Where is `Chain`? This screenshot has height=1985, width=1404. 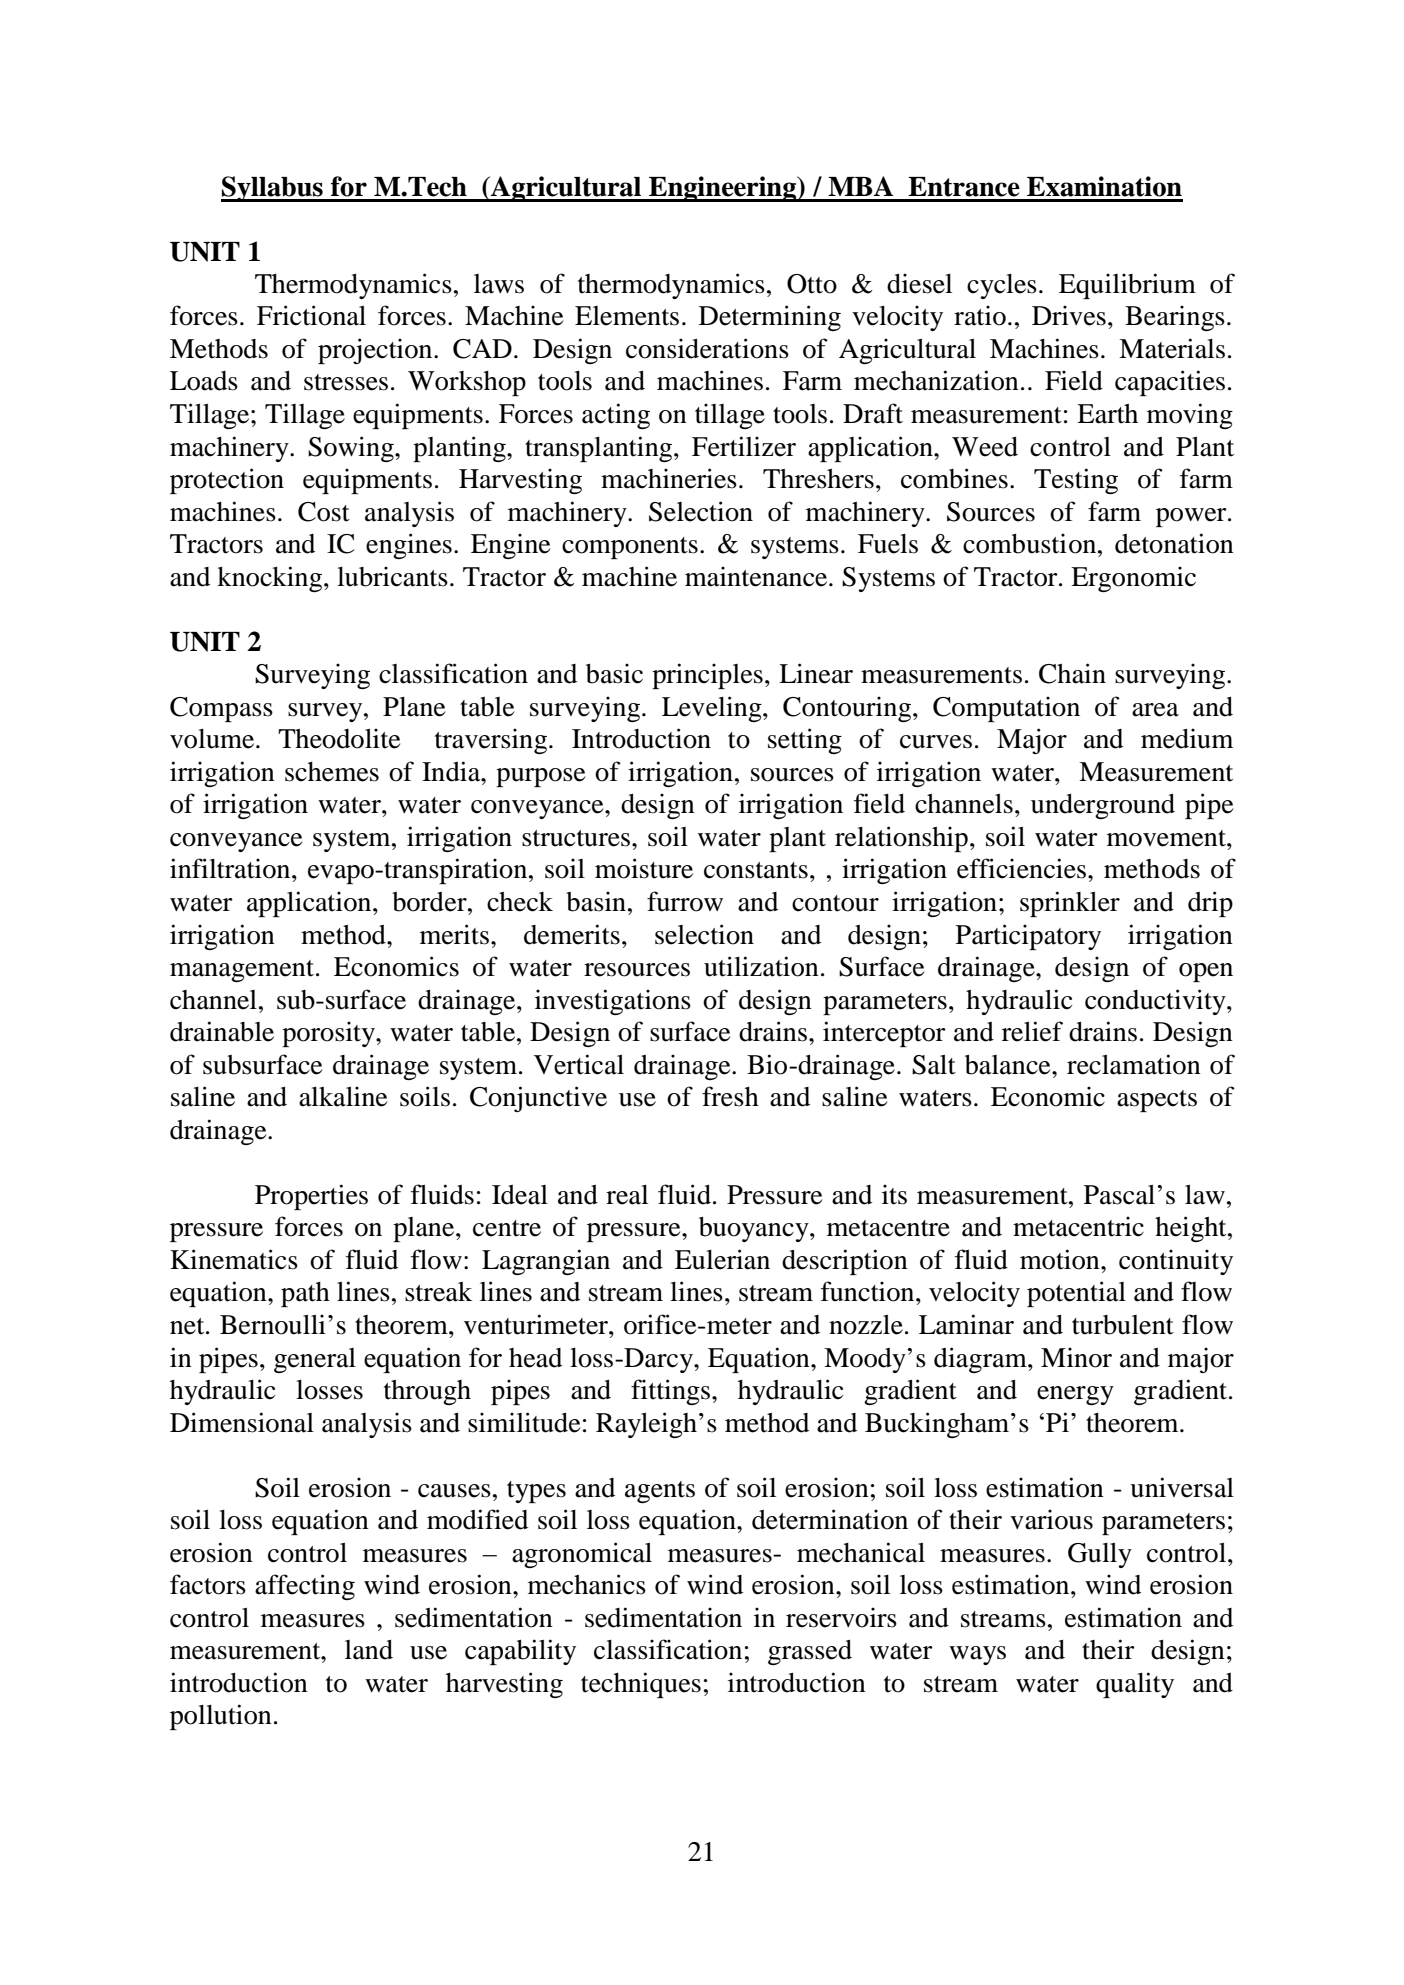
Chain is located at coordinates (1072, 673).
